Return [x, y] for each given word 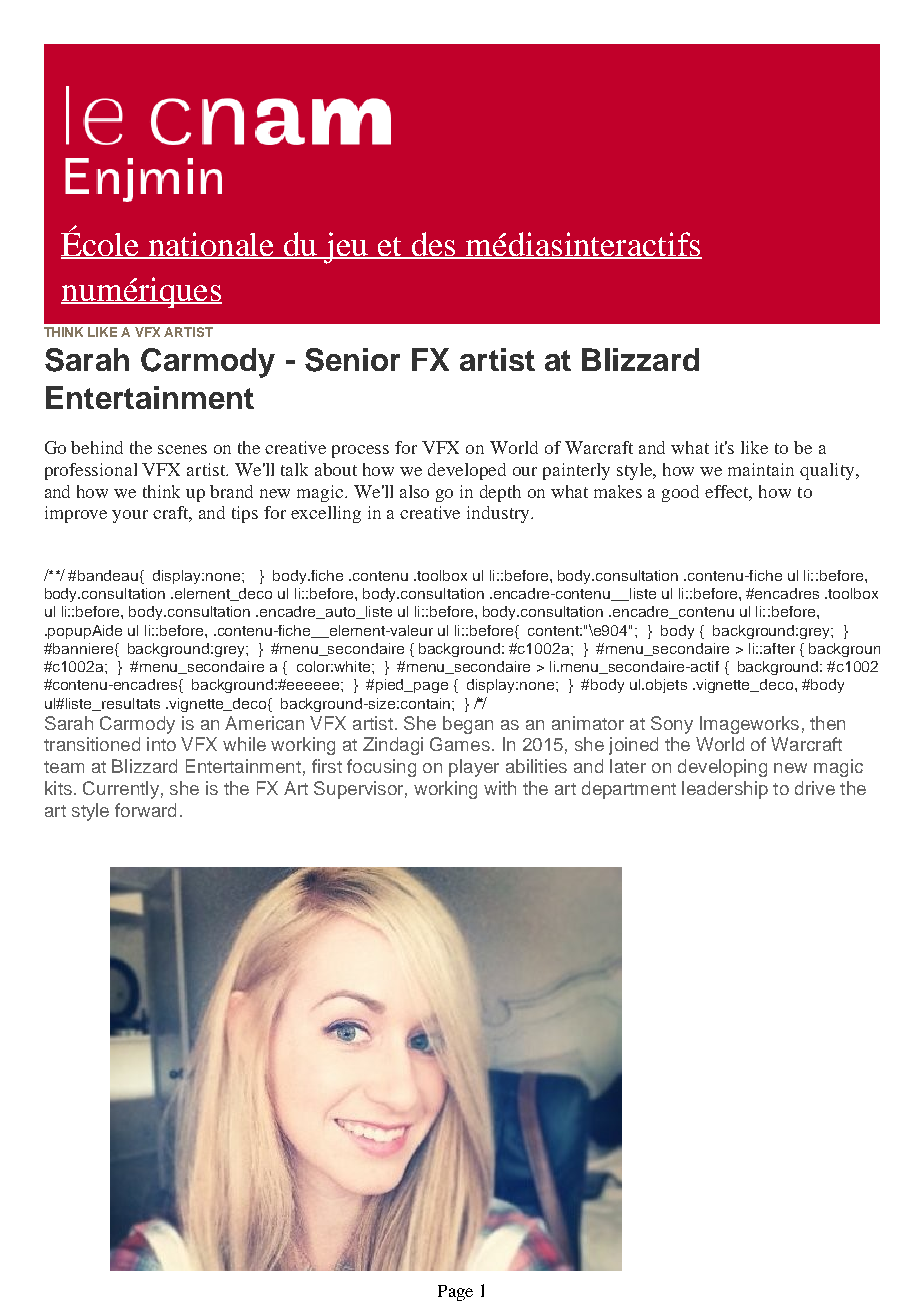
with [500, 788]
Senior [352, 360]
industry [499, 514]
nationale [212, 245]
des [433, 245]
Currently [121, 790]
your [130, 516]
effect [728, 492]
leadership [725, 790]
